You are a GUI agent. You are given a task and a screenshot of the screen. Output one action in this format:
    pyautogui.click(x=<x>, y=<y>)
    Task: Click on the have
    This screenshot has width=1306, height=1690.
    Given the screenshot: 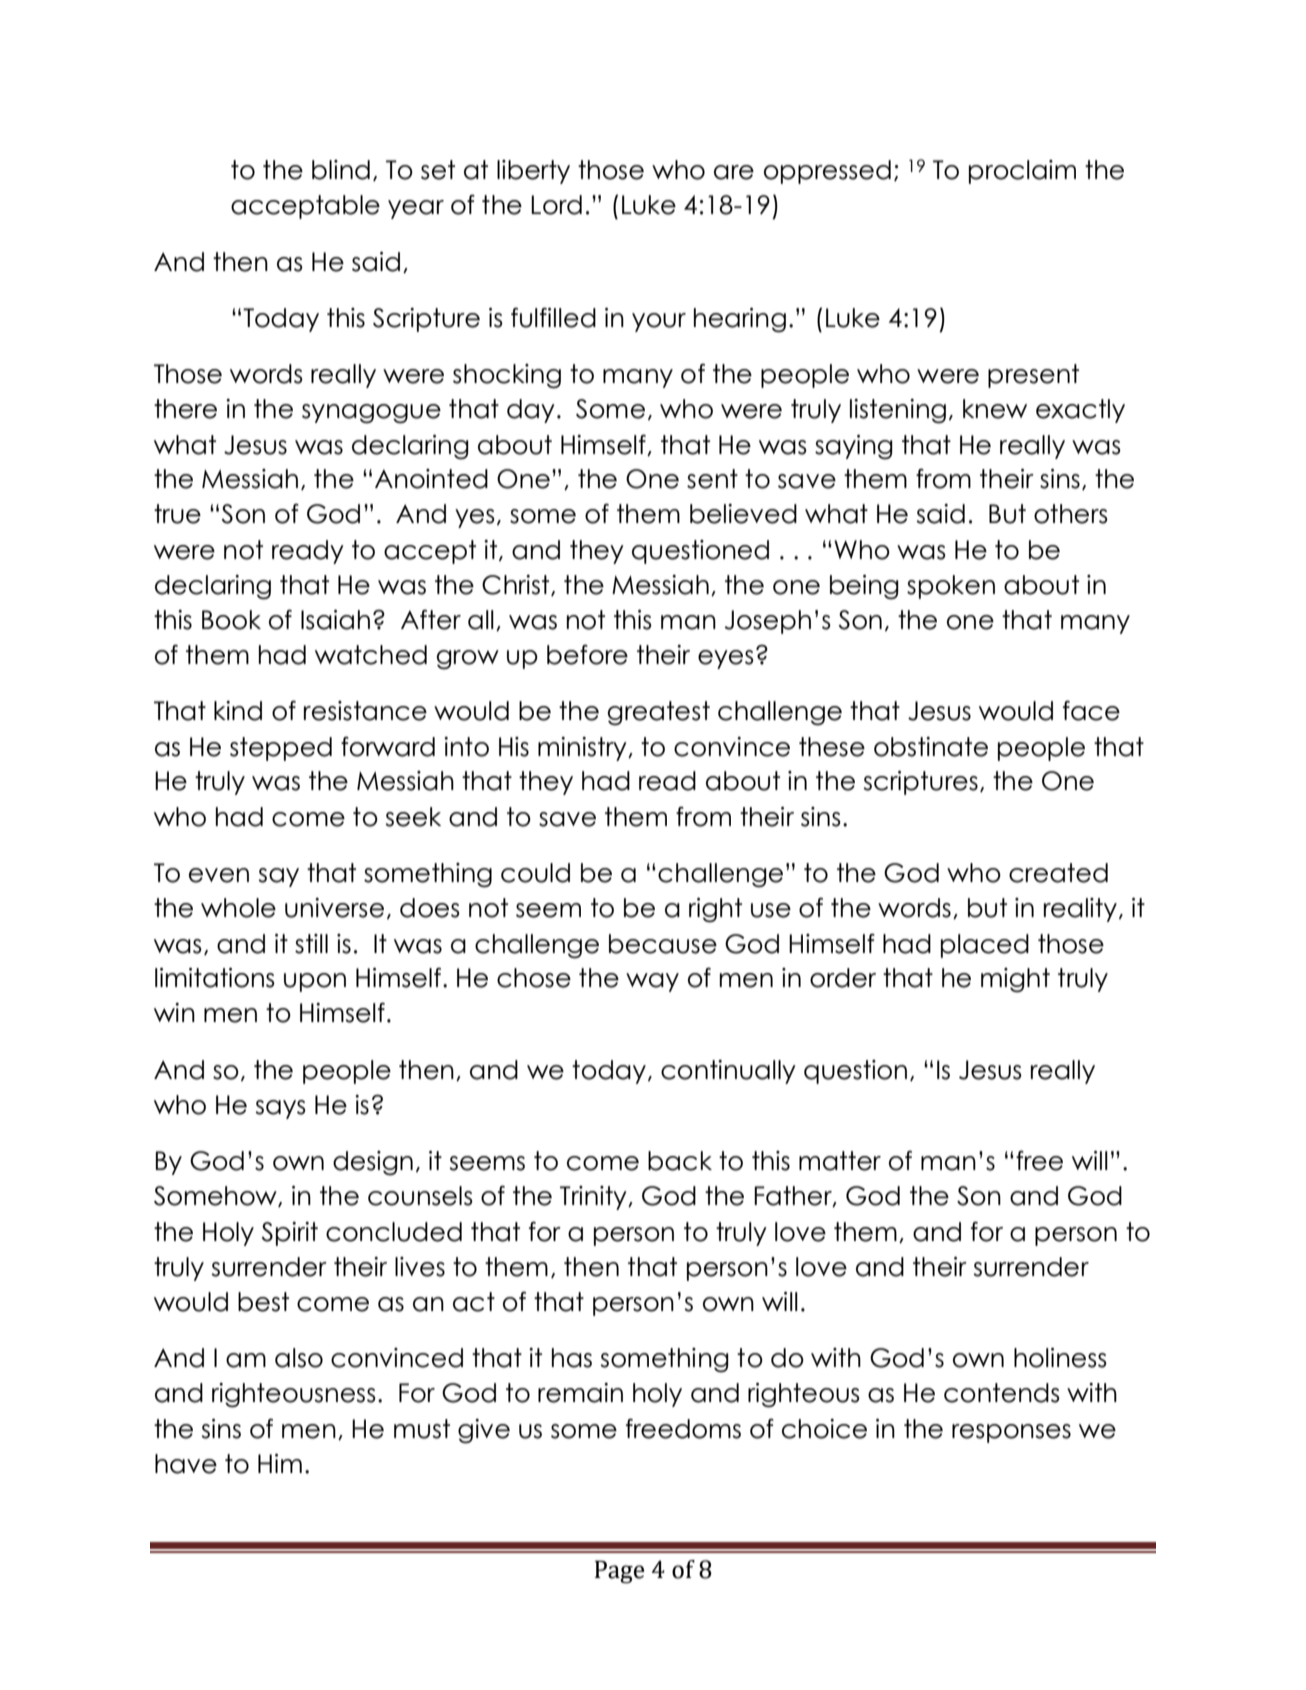 What is the action you would take?
    pyautogui.click(x=186, y=1464)
